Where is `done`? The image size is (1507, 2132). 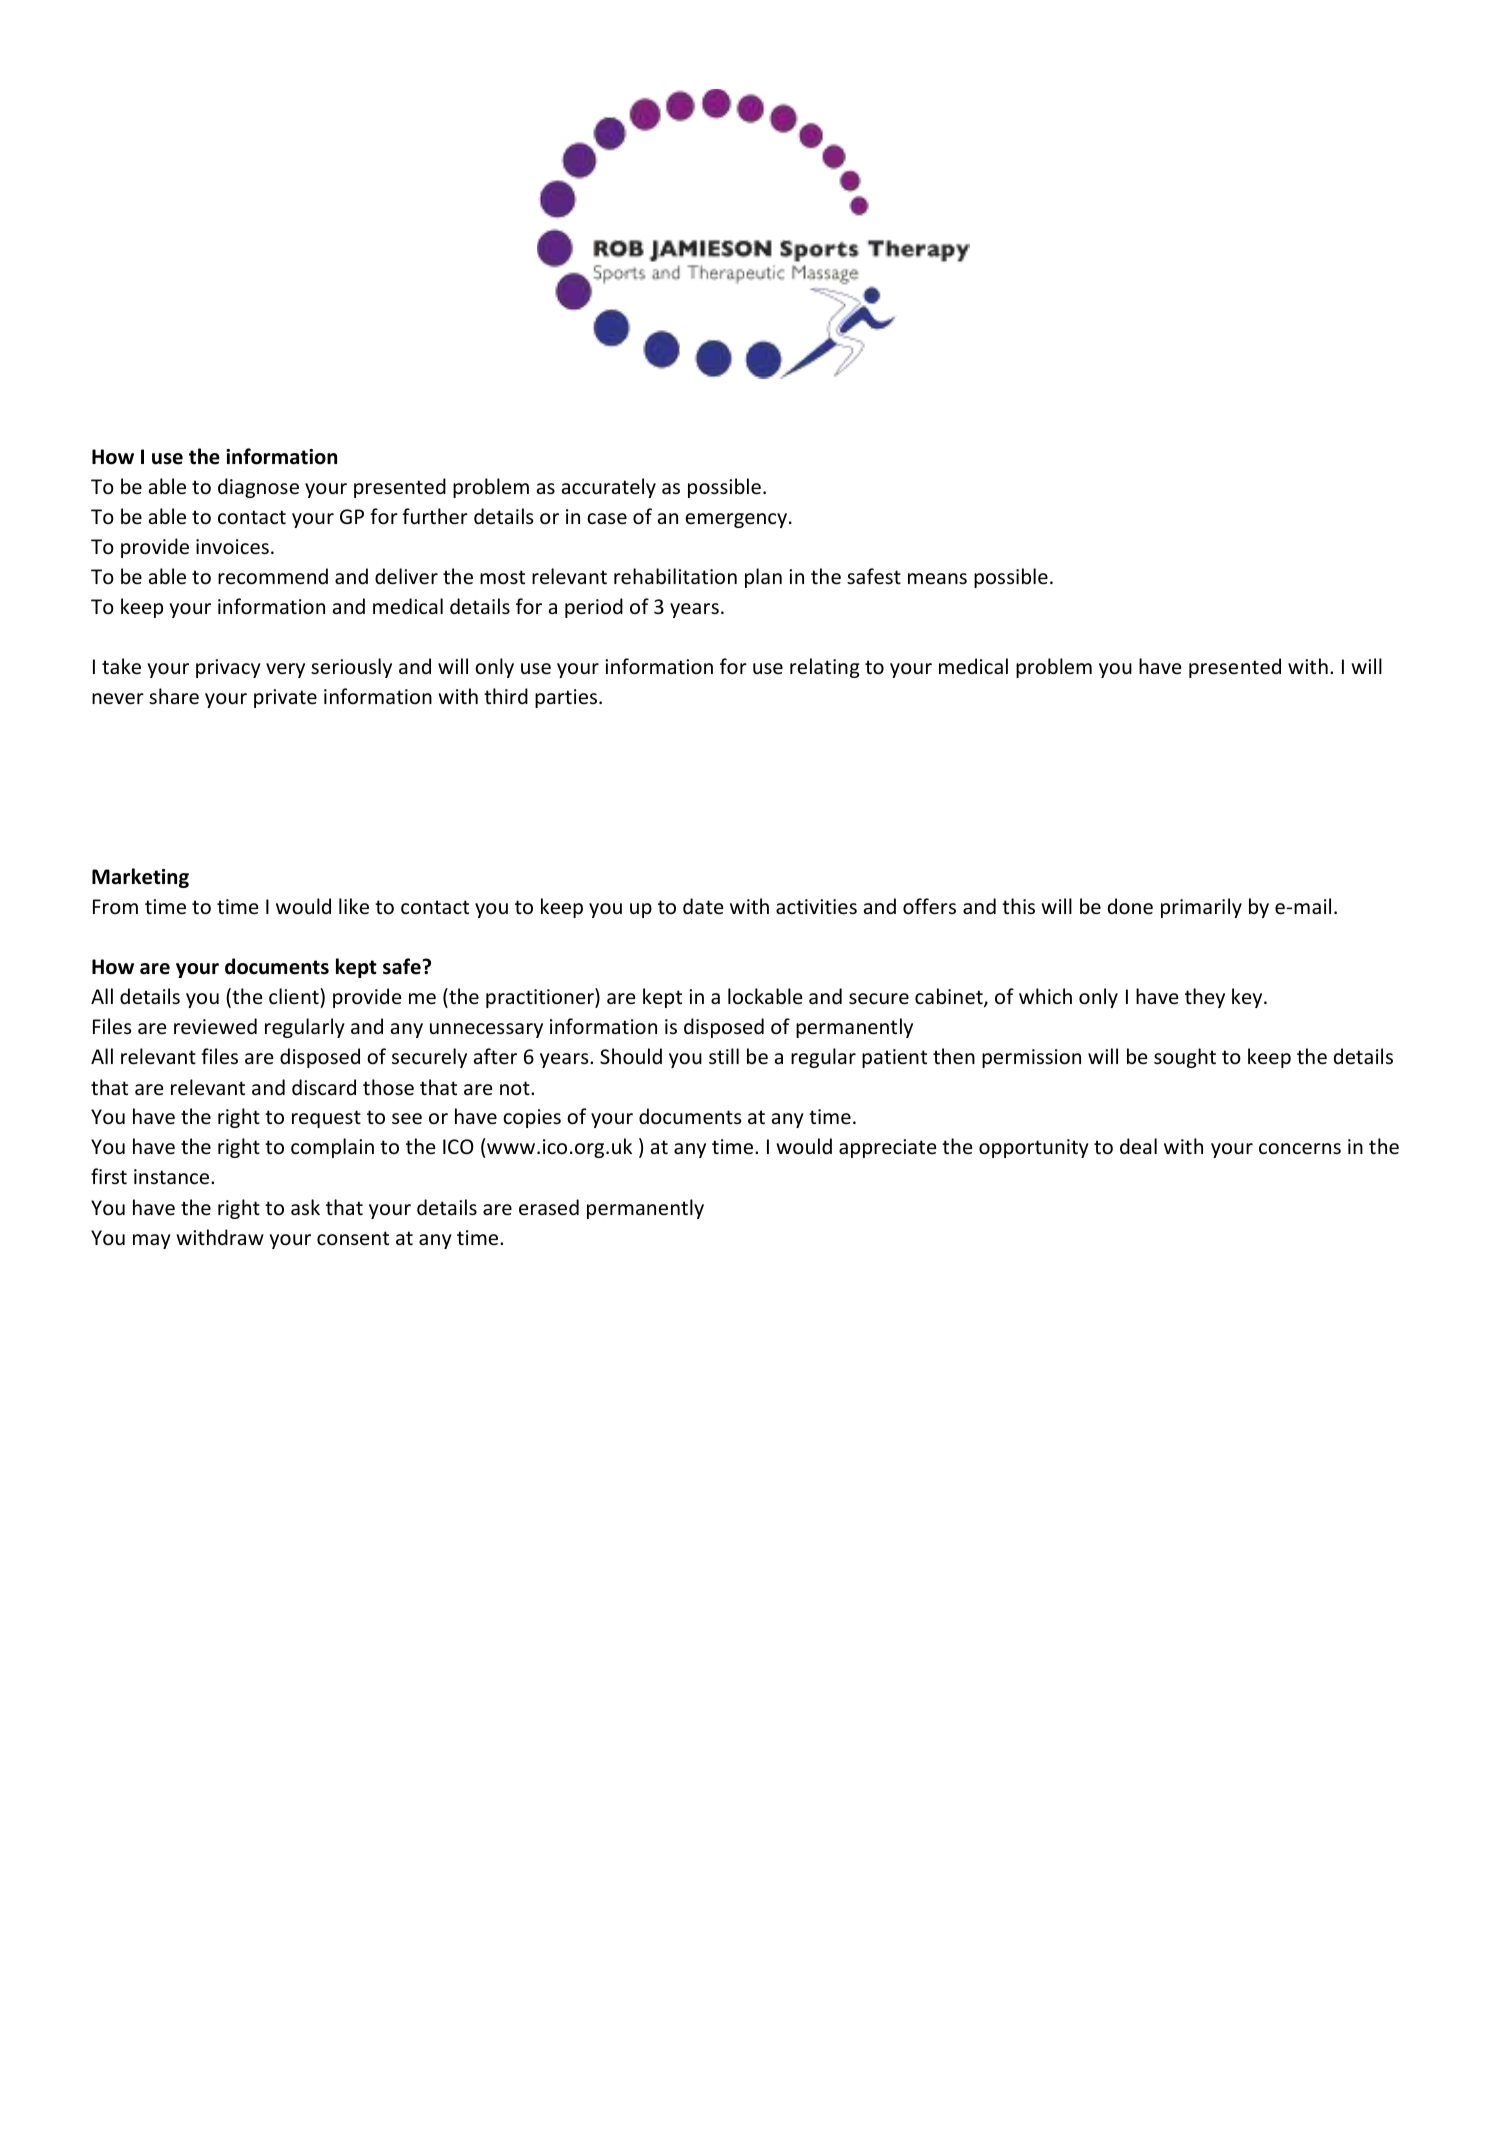 done is located at coordinates (1130, 906).
